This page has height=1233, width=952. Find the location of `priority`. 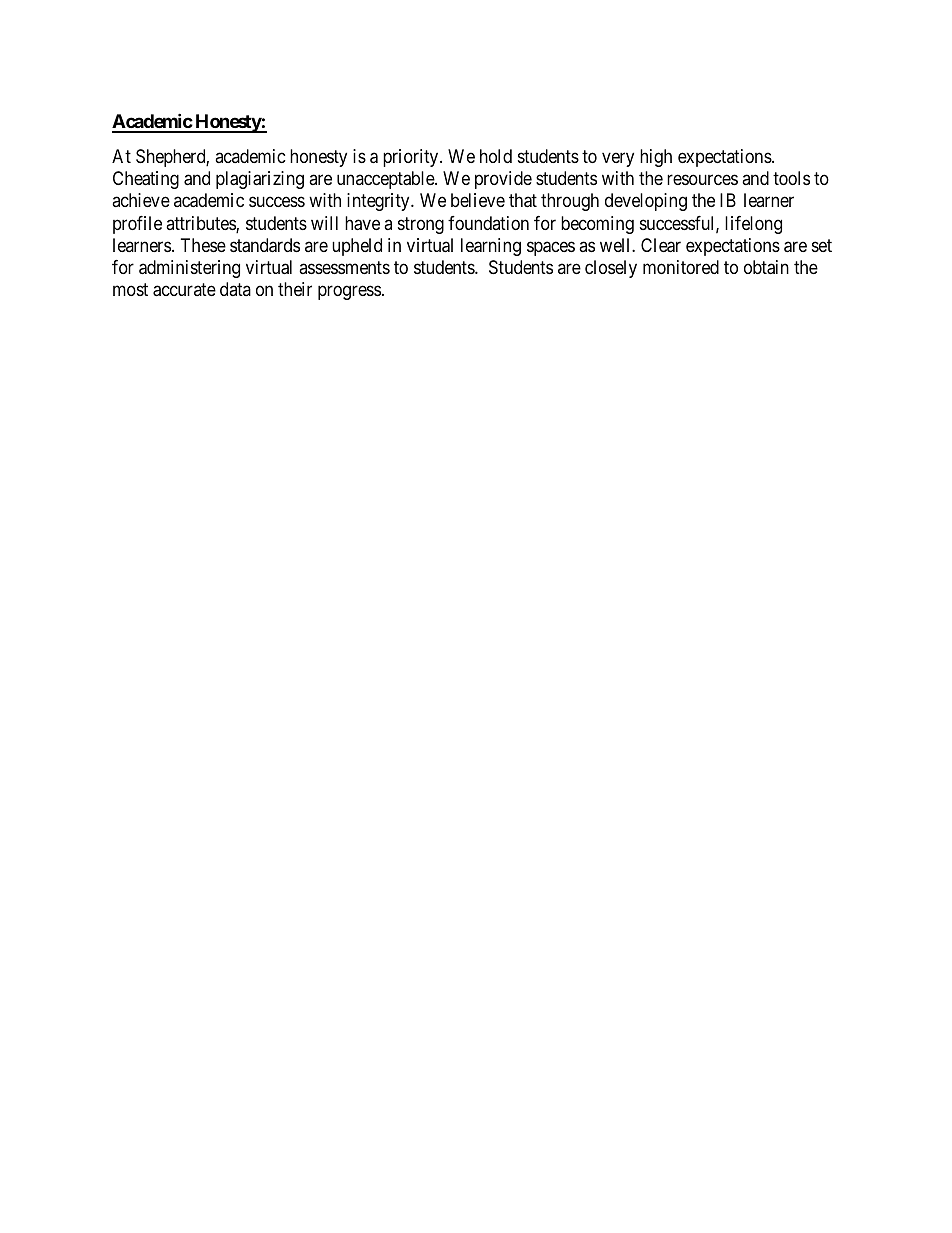

priority is located at coordinates (412, 158).
